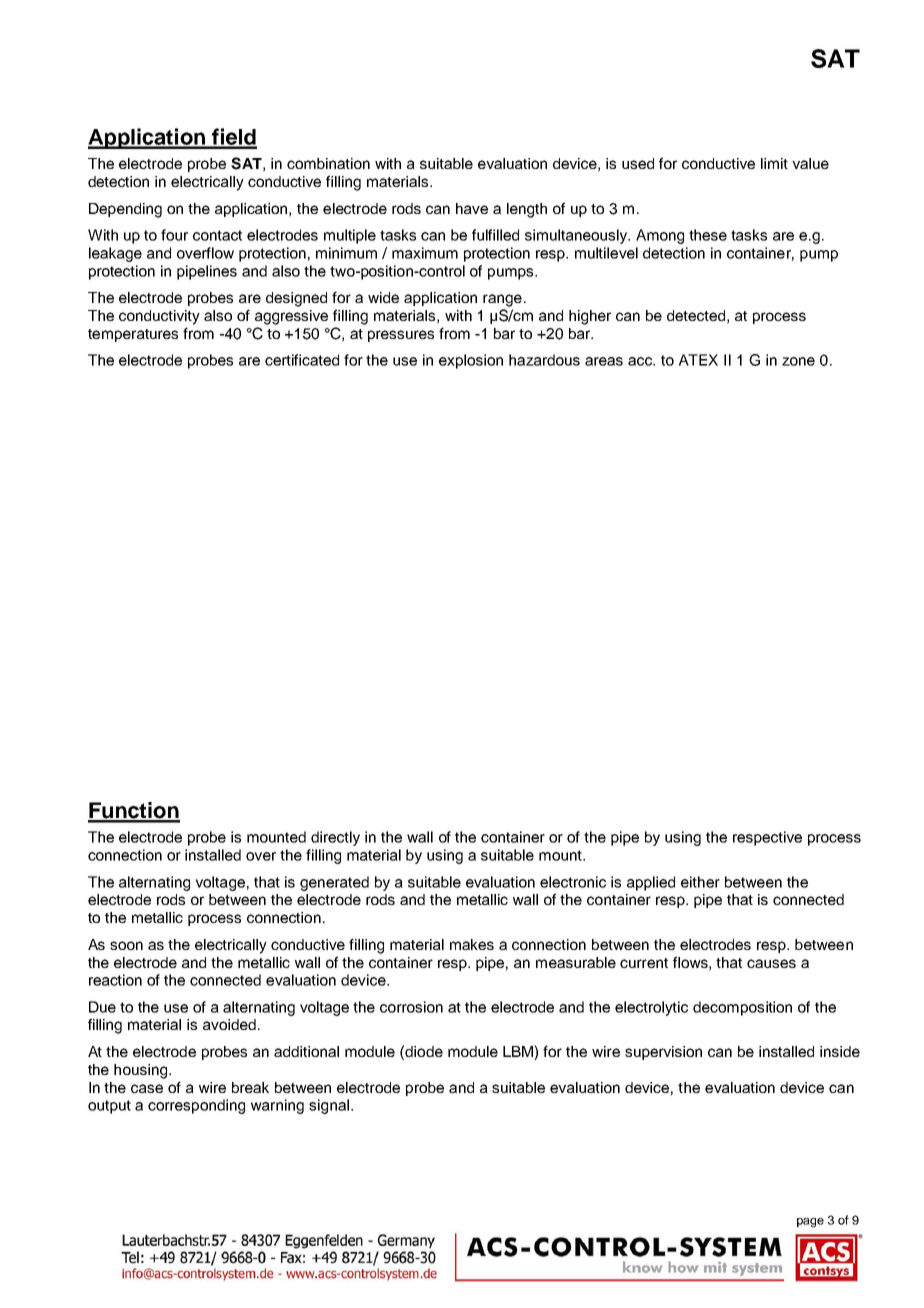 This page has width=924, height=1308. I want to click on certificated, so click(302, 360).
